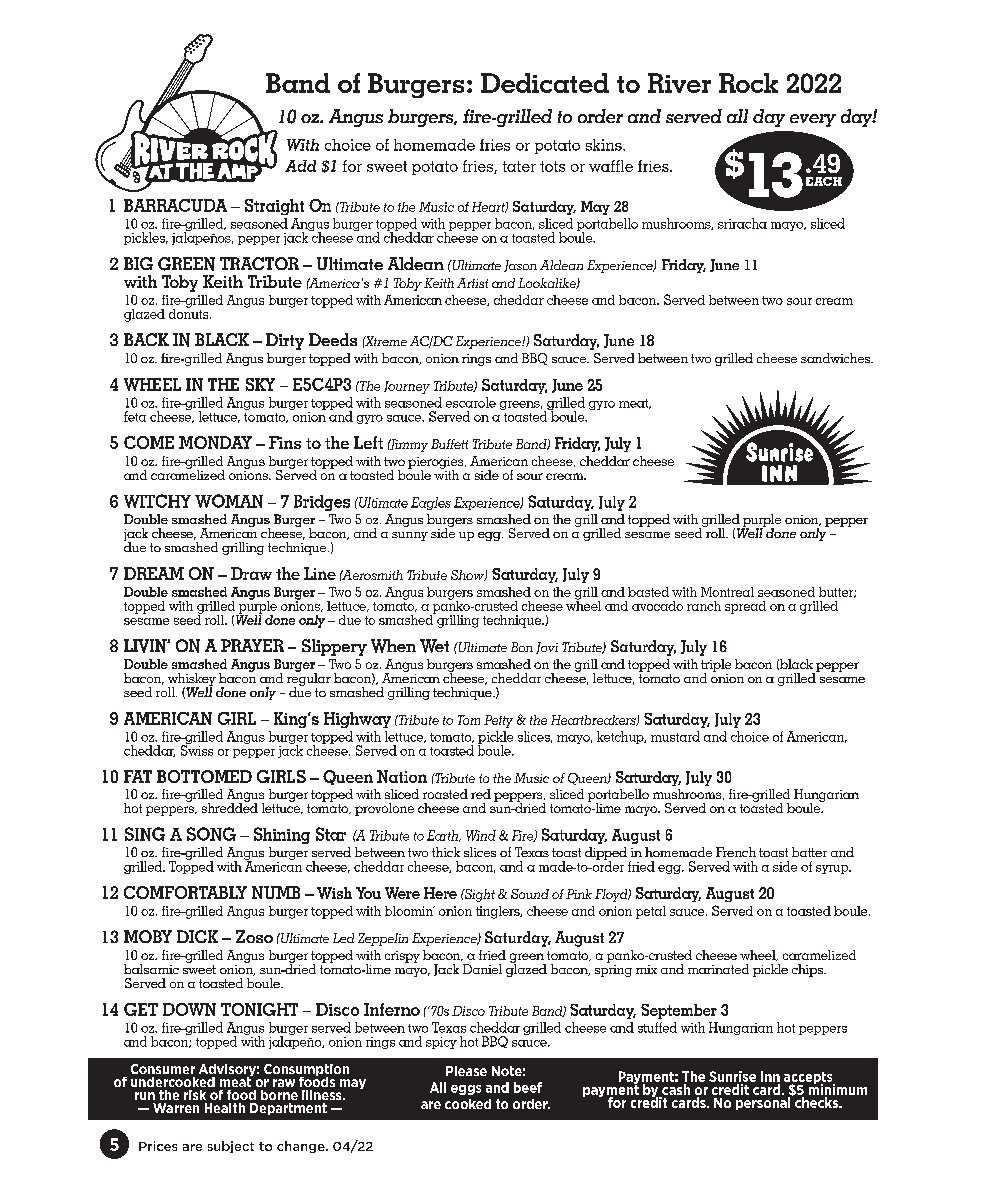 This page has height=1204, width=991. What do you see at coordinates (522, 647) in the page?
I see `Bon` at bounding box center [522, 647].
